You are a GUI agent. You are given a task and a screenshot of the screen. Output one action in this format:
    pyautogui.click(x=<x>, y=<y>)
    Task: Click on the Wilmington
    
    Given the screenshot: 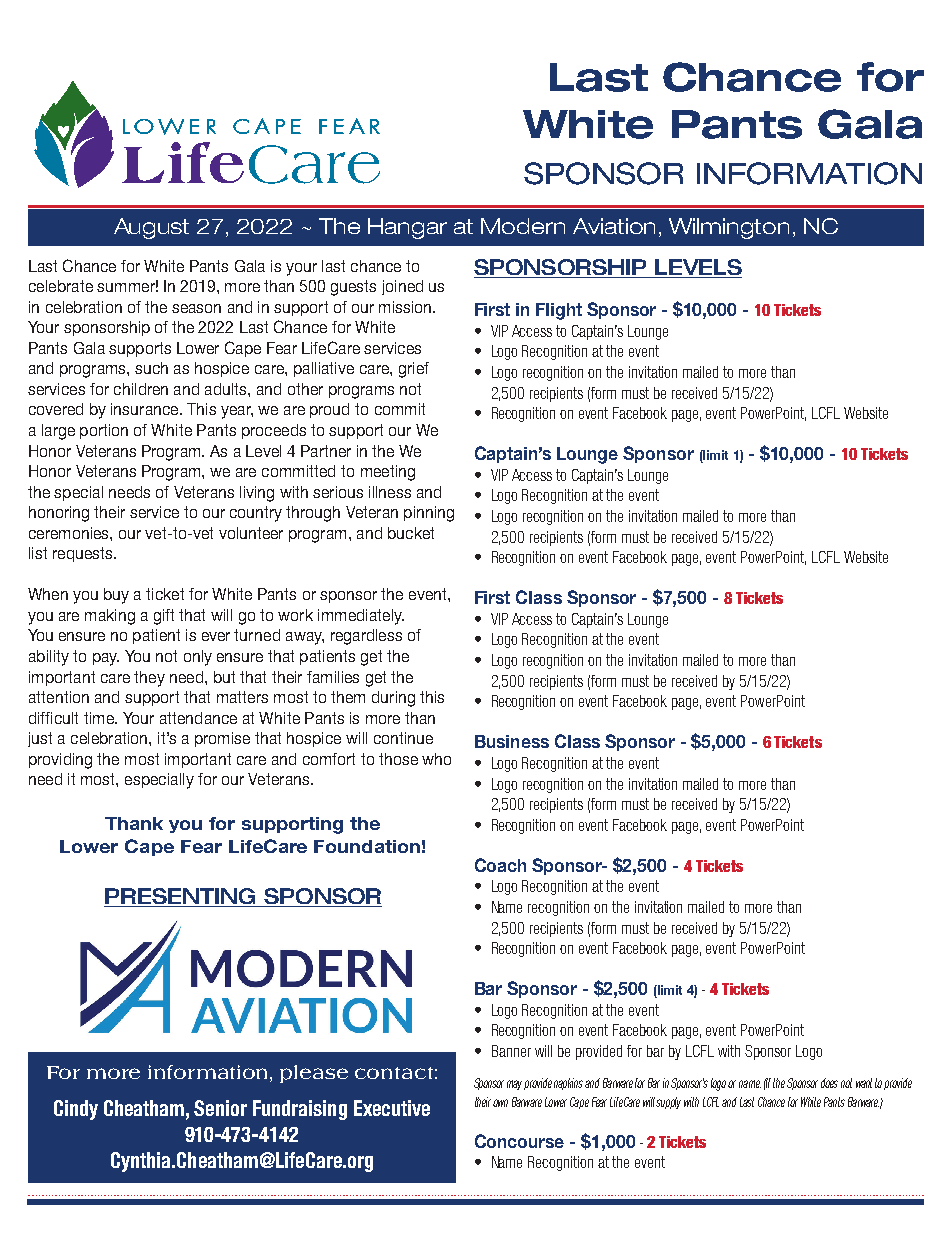 What is the action you would take?
    pyautogui.click(x=729, y=228)
